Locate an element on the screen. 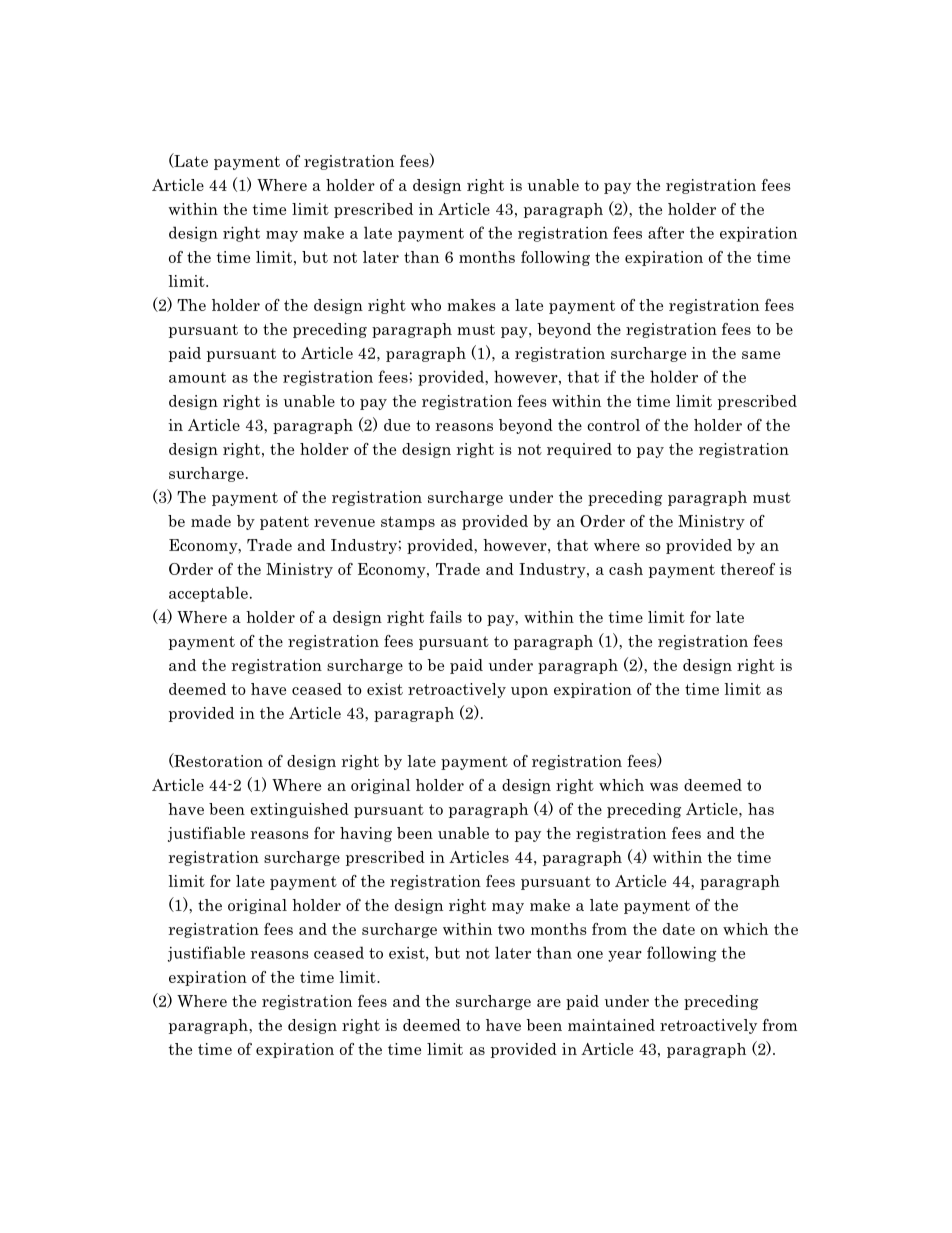  extinguished is located at coordinates (299, 810).
